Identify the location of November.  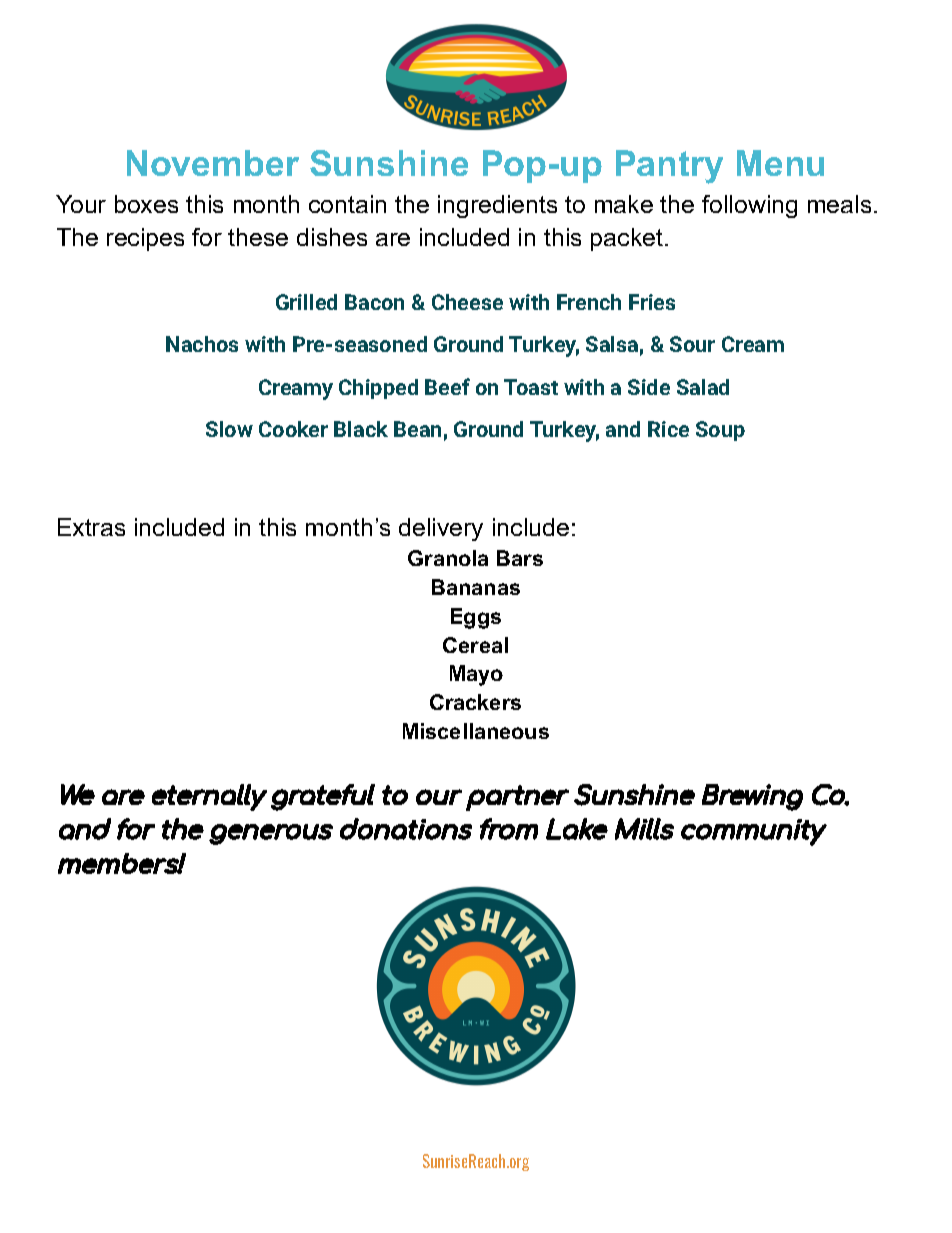
(213, 163).
